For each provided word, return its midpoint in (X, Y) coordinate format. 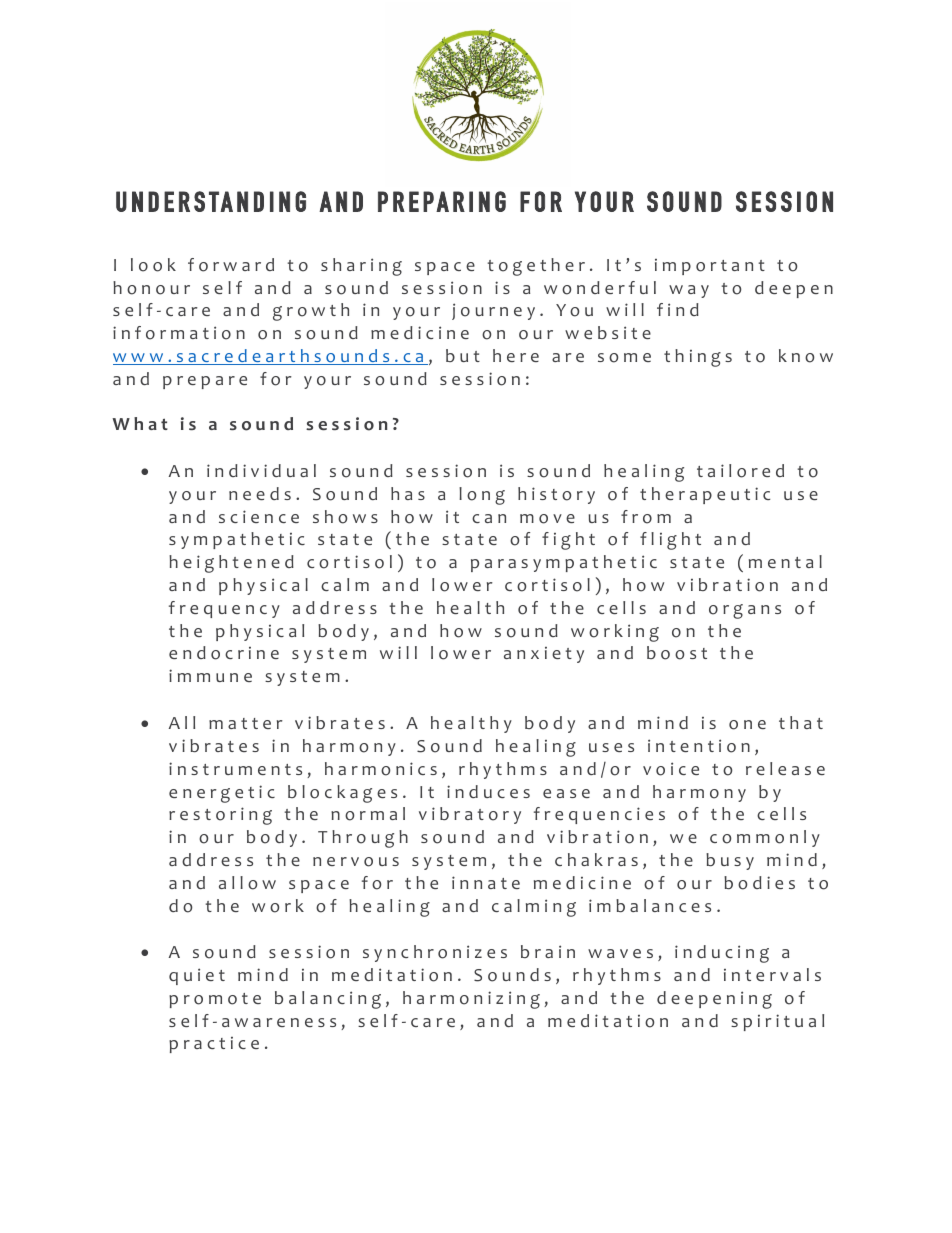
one (747, 725)
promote (215, 1000)
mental (785, 561)
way (689, 291)
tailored (740, 471)
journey (493, 311)
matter (246, 723)
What (140, 423)
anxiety (544, 655)
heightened (231, 564)
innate (486, 882)
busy (730, 861)
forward (231, 265)
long (482, 496)
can (489, 518)
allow (247, 883)
